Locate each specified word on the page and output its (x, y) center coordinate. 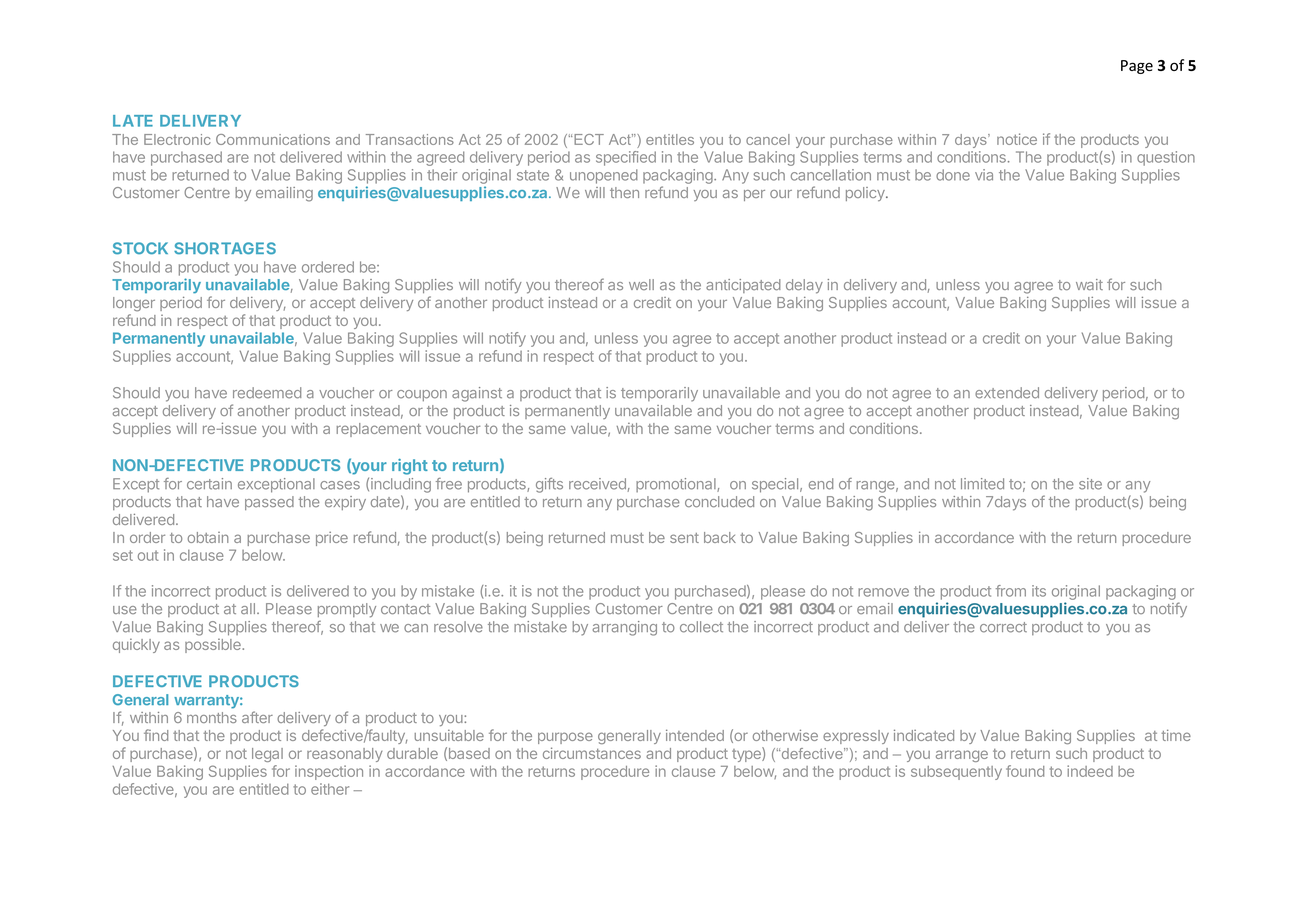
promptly (347, 610)
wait (1089, 285)
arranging (624, 628)
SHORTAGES (225, 248)
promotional (677, 485)
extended (1007, 393)
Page (1137, 67)
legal (267, 755)
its (1039, 591)
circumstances (592, 753)
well (641, 284)
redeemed (267, 393)
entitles (670, 139)
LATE (133, 121)
